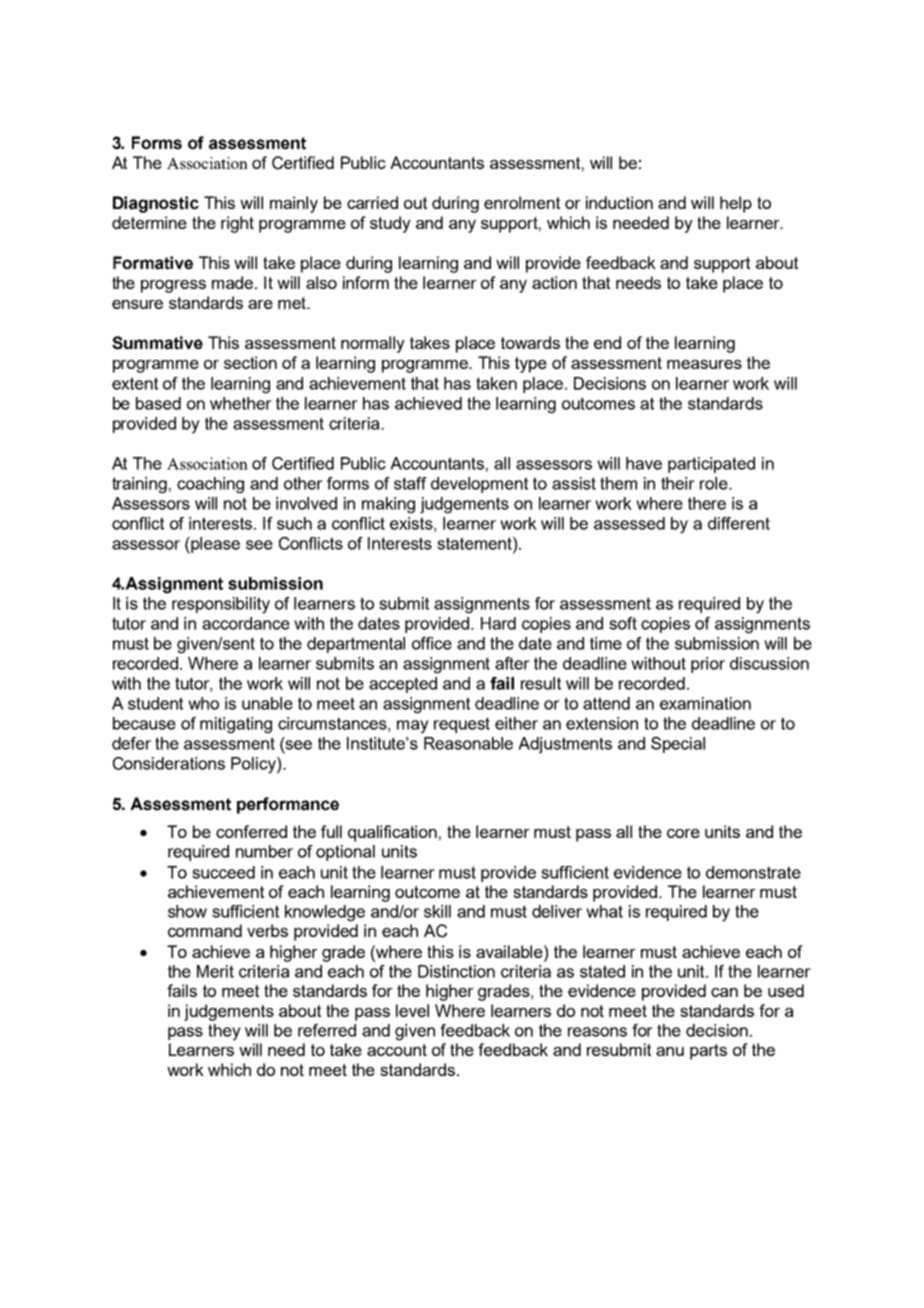 Image resolution: width=924 pixels, height=1308 pixels. Describe the element at coordinates (708, 665) in the screenshot. I see `prior` at that location.
